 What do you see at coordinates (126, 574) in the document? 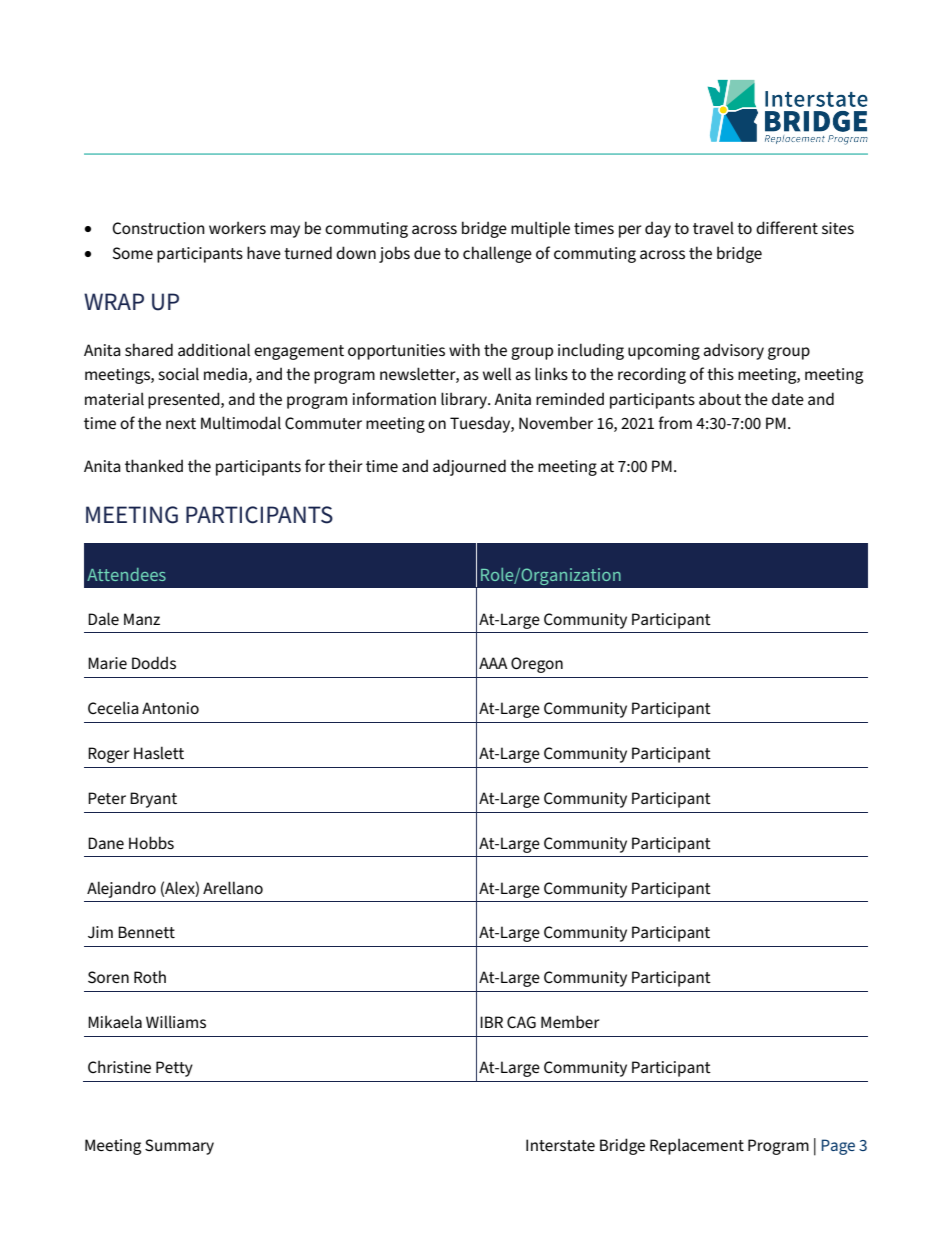
I see `Attendees` at bounding box center [126, 574].
